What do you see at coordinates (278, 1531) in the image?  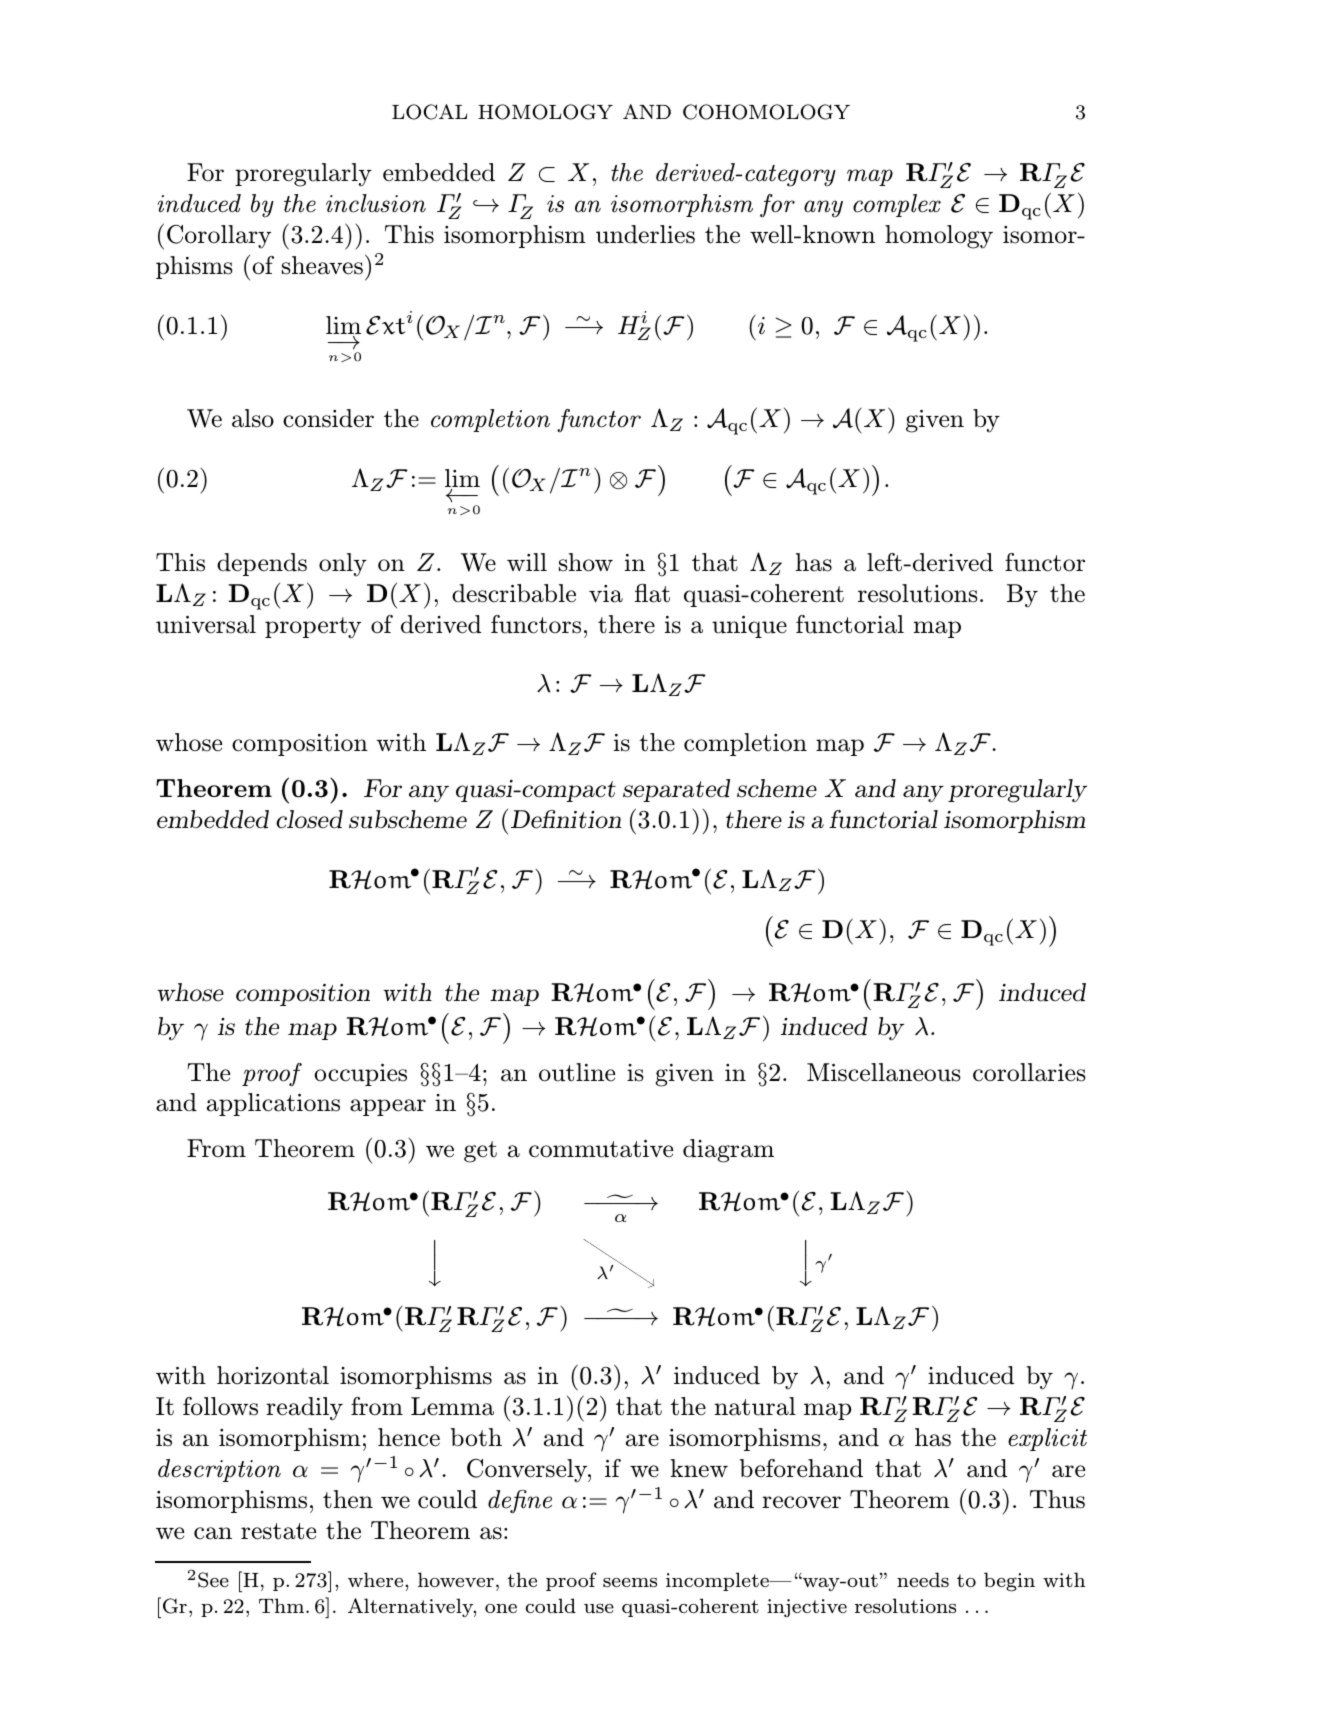 I see `restate` at bounding box center [278, 1531].
